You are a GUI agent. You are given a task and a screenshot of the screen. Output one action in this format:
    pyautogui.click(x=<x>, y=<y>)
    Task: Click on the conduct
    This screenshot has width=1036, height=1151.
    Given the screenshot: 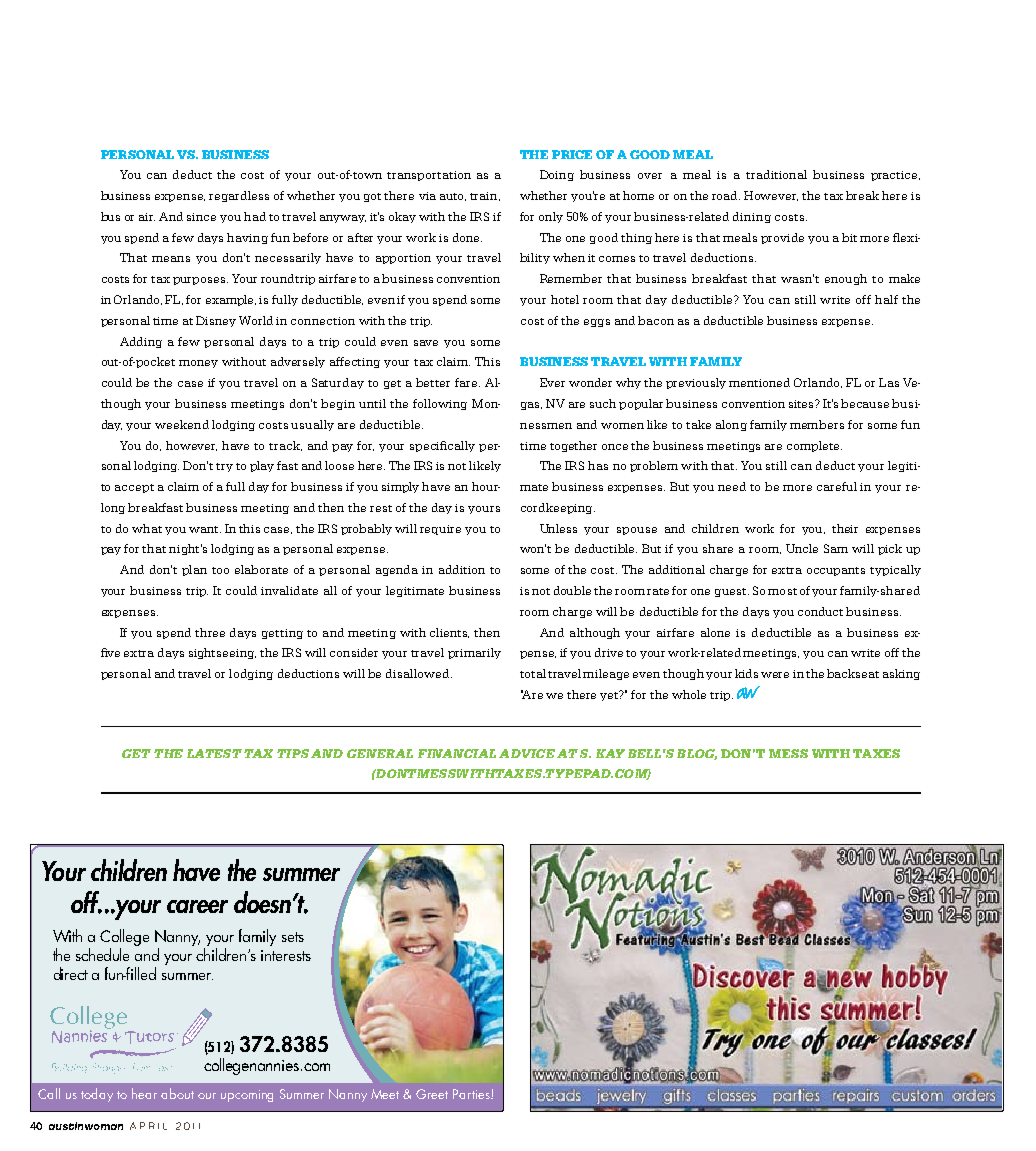 What is the action you would take?
    pyautogui.click(x=820, y=611)
